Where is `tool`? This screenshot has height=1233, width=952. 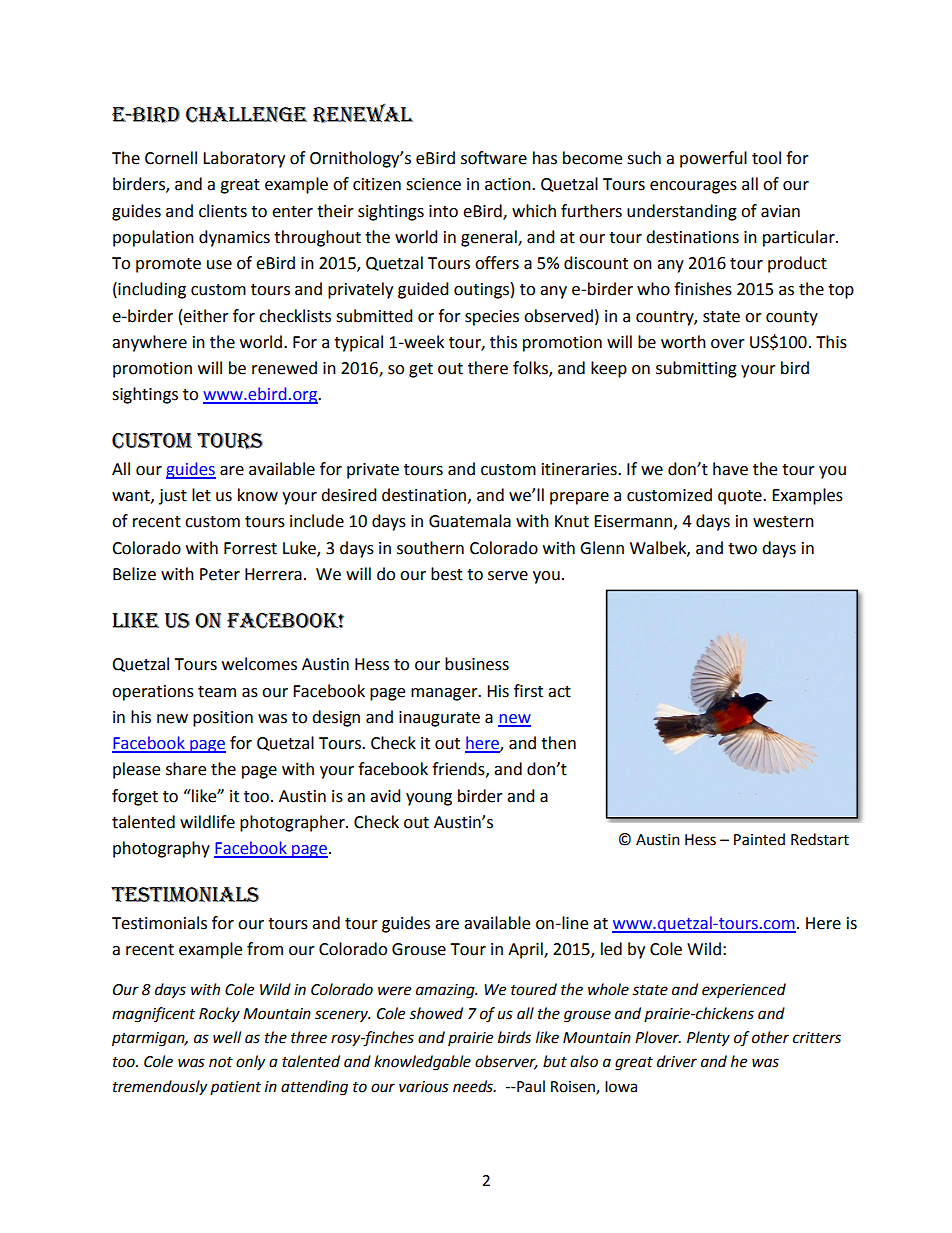
tool is located at coordinates (766, 158).
